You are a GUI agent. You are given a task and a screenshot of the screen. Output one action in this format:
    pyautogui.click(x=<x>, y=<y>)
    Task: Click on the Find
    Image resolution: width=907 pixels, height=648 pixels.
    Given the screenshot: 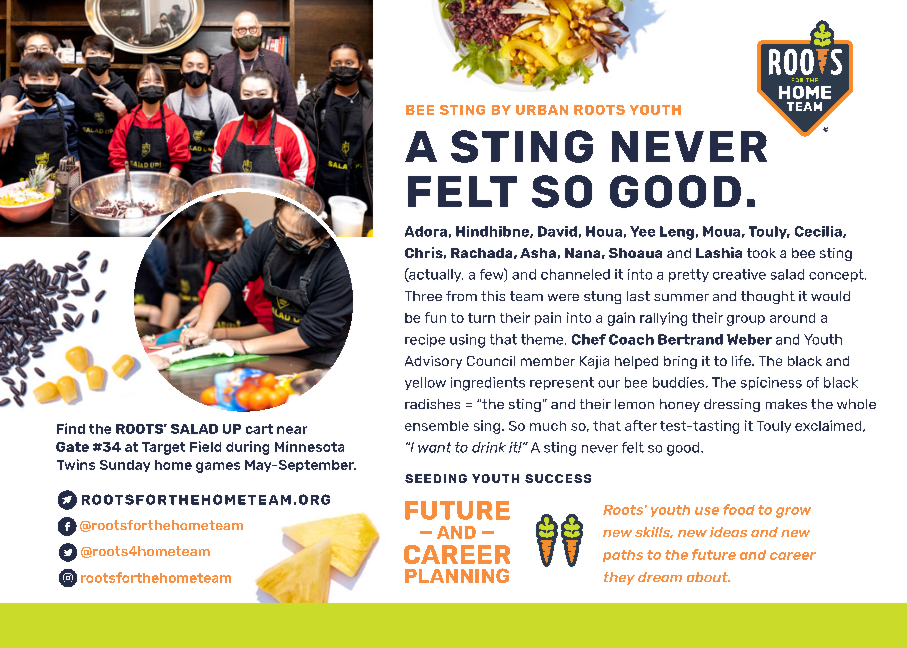 What is the action you would take?
    pyautogui.click(x=71, y=428)
